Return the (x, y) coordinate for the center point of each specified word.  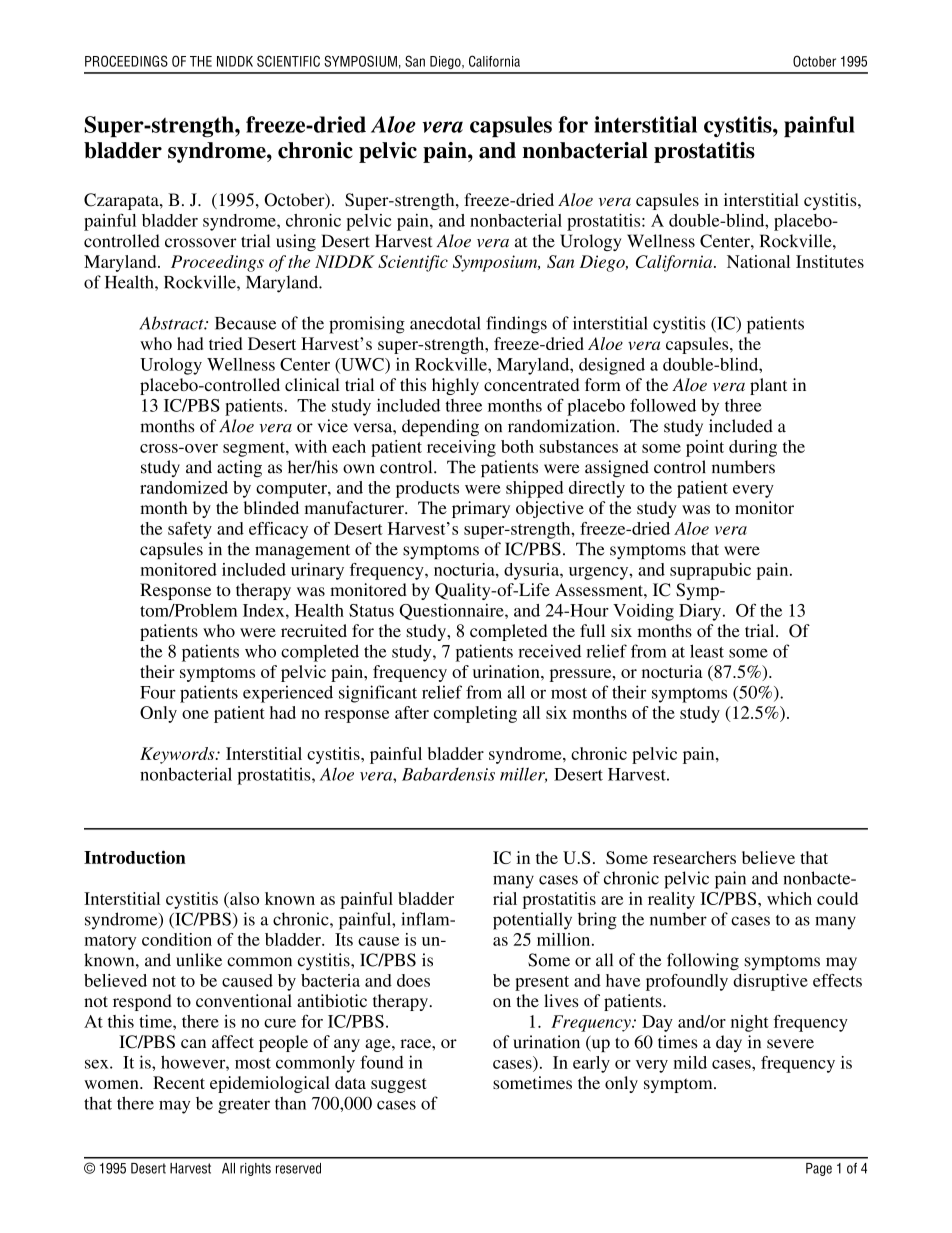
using (296, 242)
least (707, 651)
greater (244, 1106)
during (753, 448)
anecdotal (445, 323)
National (758, 261)
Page (819, 1169)
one (195, 714)
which (789, 898)
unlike (199, 960)
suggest (399, 1085)
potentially (532, 921)
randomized (184, 487)
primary (481, 509)
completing (475, 714)
